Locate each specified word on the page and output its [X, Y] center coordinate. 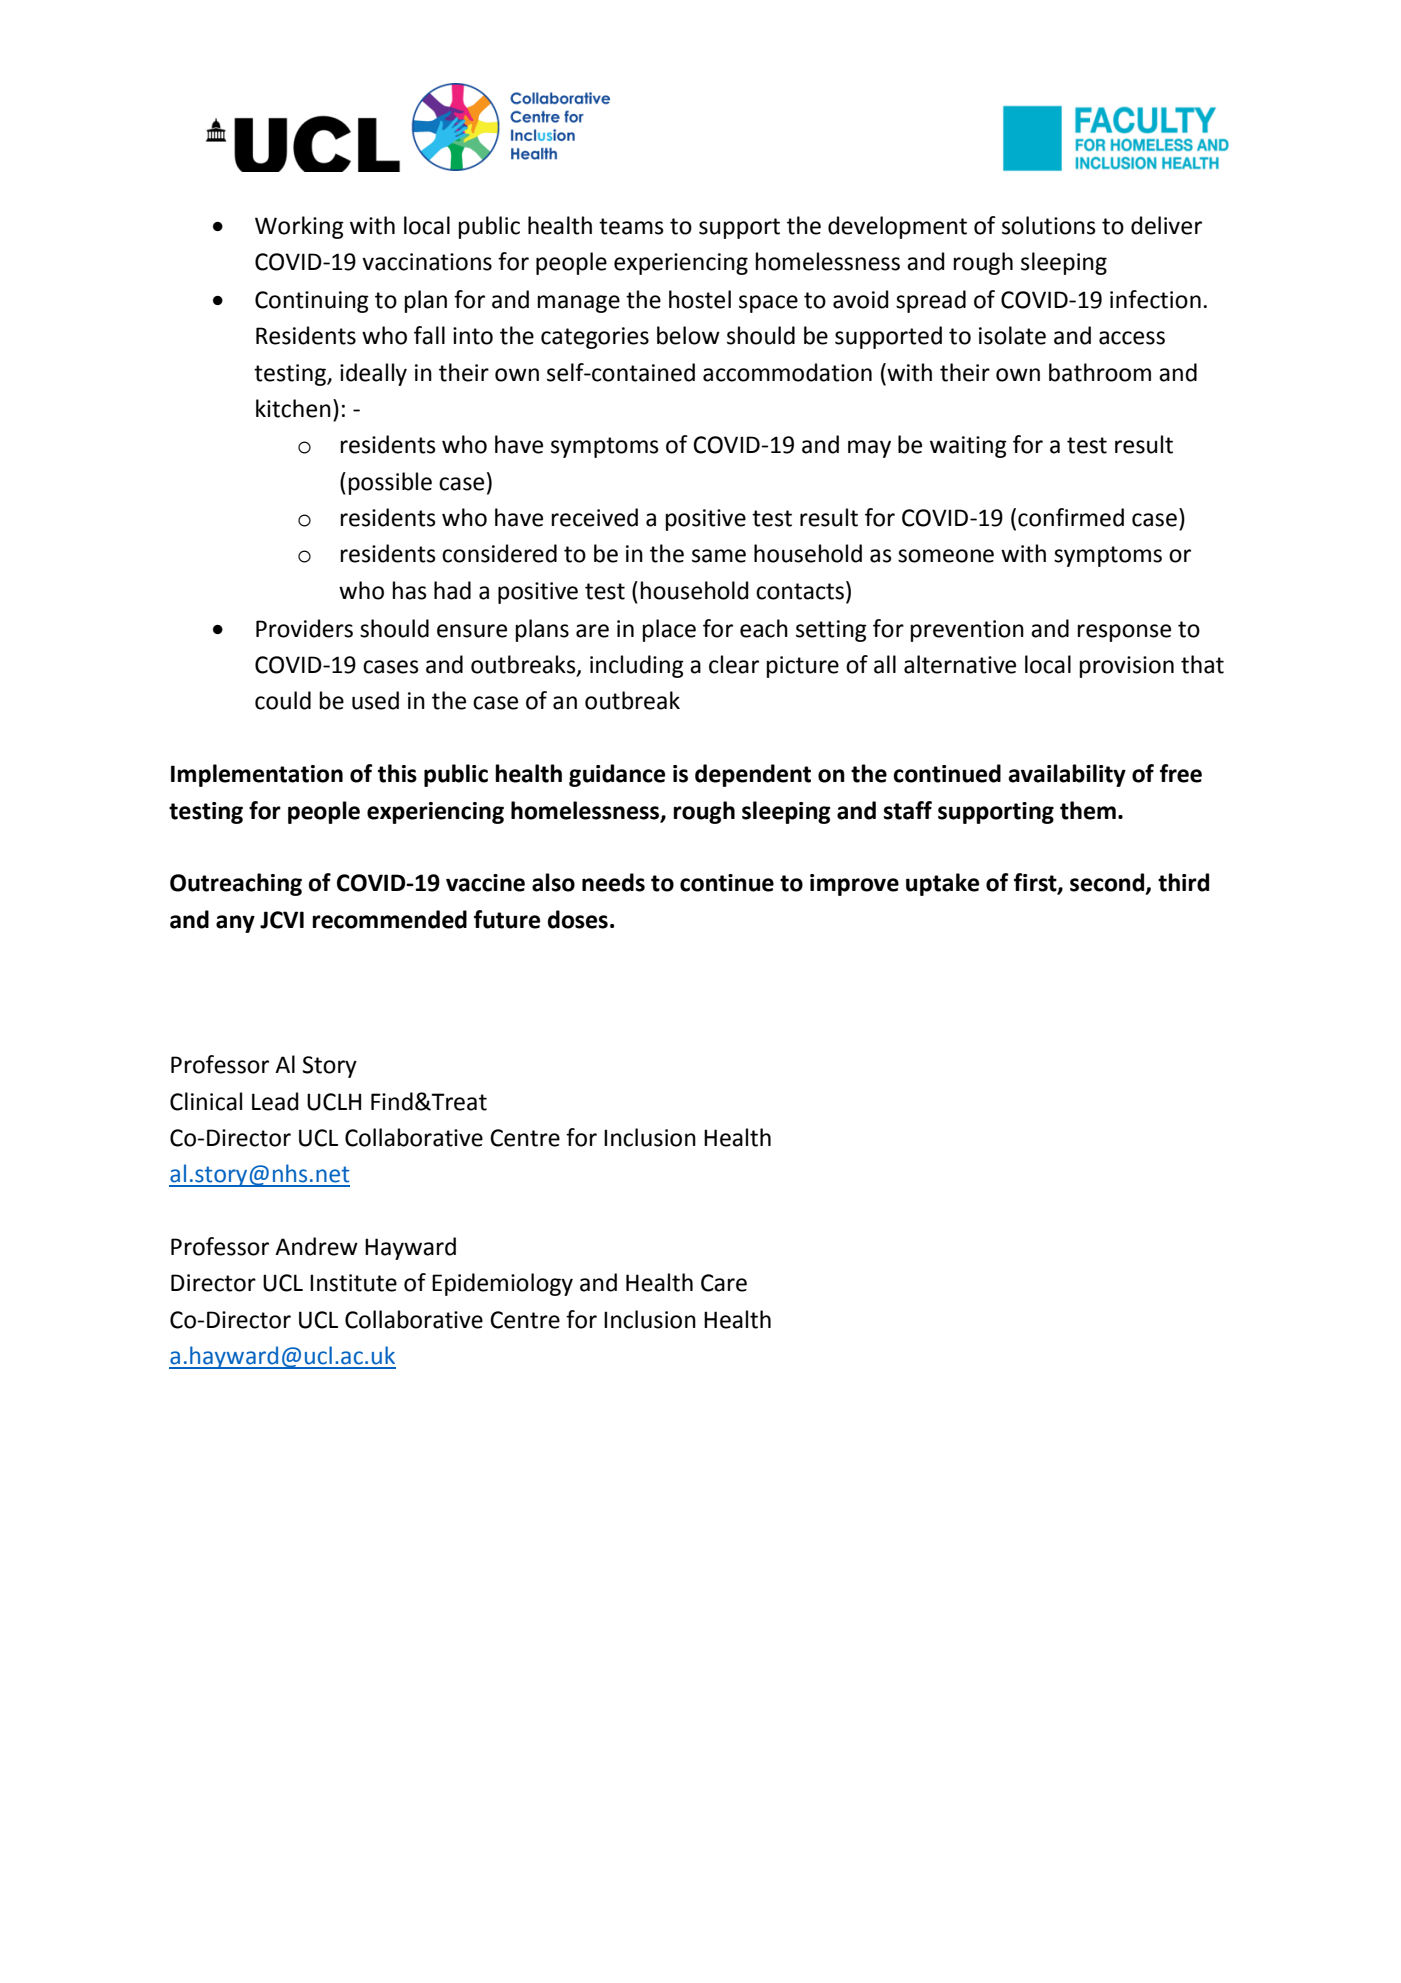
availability [1067, 775]
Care [724, 1283]
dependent [753, 775]
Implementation [257, 775]
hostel [700, 299]
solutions [1049, 225]
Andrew [316, 1246]
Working [299, 227]
